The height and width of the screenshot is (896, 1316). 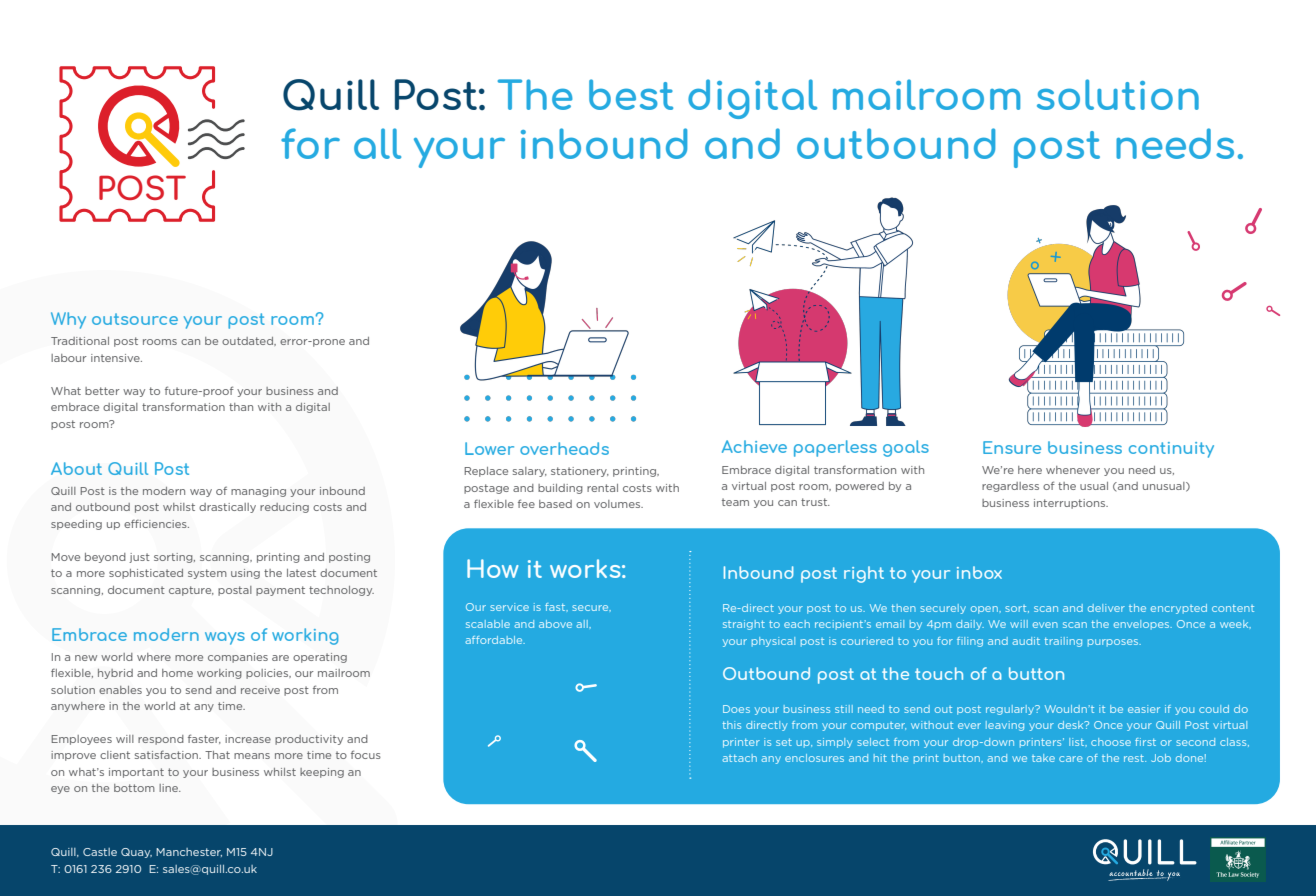 I want to click on companies, so click(x=238, y=658).
